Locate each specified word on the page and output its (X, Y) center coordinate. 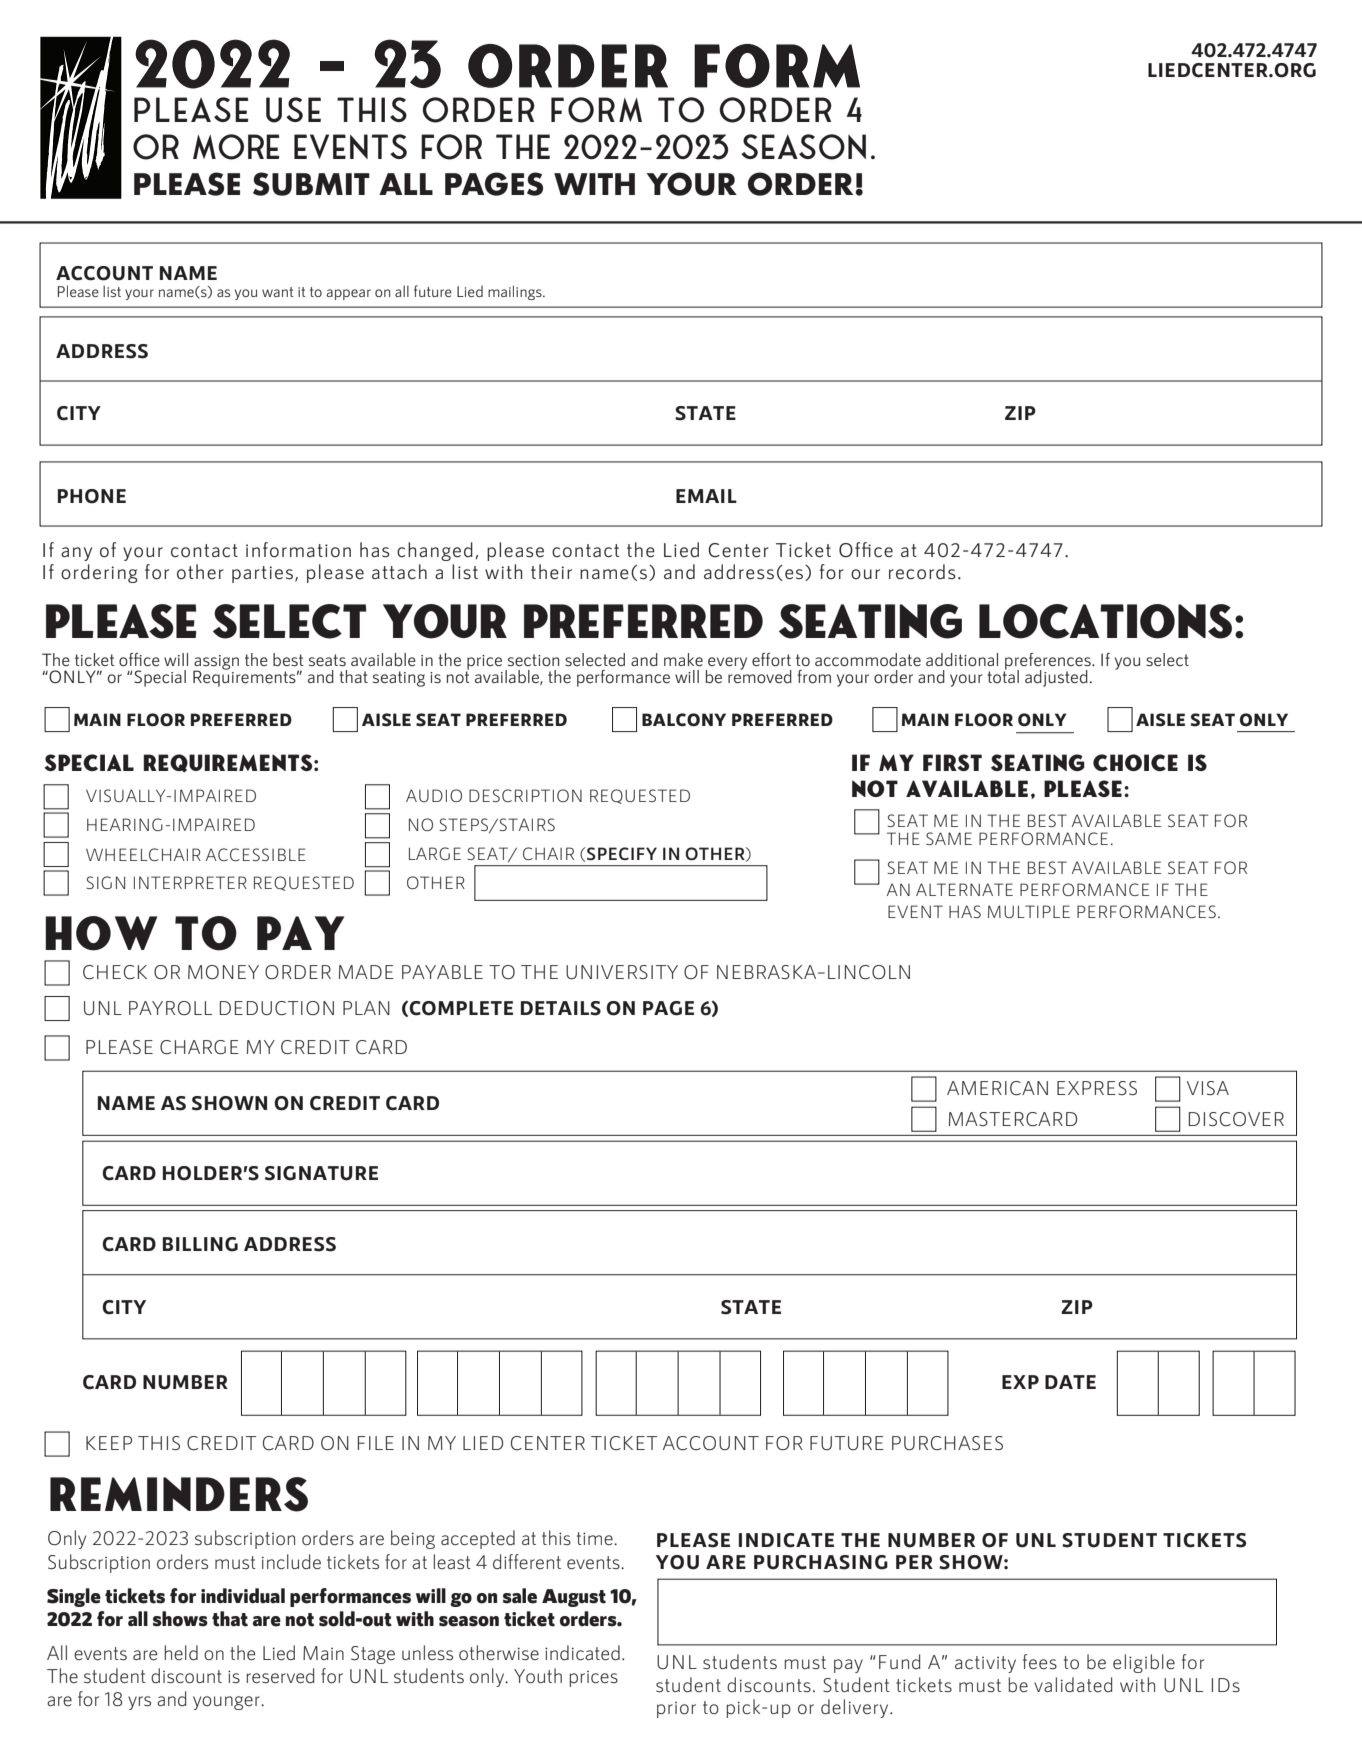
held (181, 1652)
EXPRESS (1097, 1088)
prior (676, 1710)
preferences (1048, 662)
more (236, 147)
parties (262, 574)
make (683, 659)
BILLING (200, 1244)
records (922, 572)
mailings (516, 292)
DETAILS (561, 1008)
